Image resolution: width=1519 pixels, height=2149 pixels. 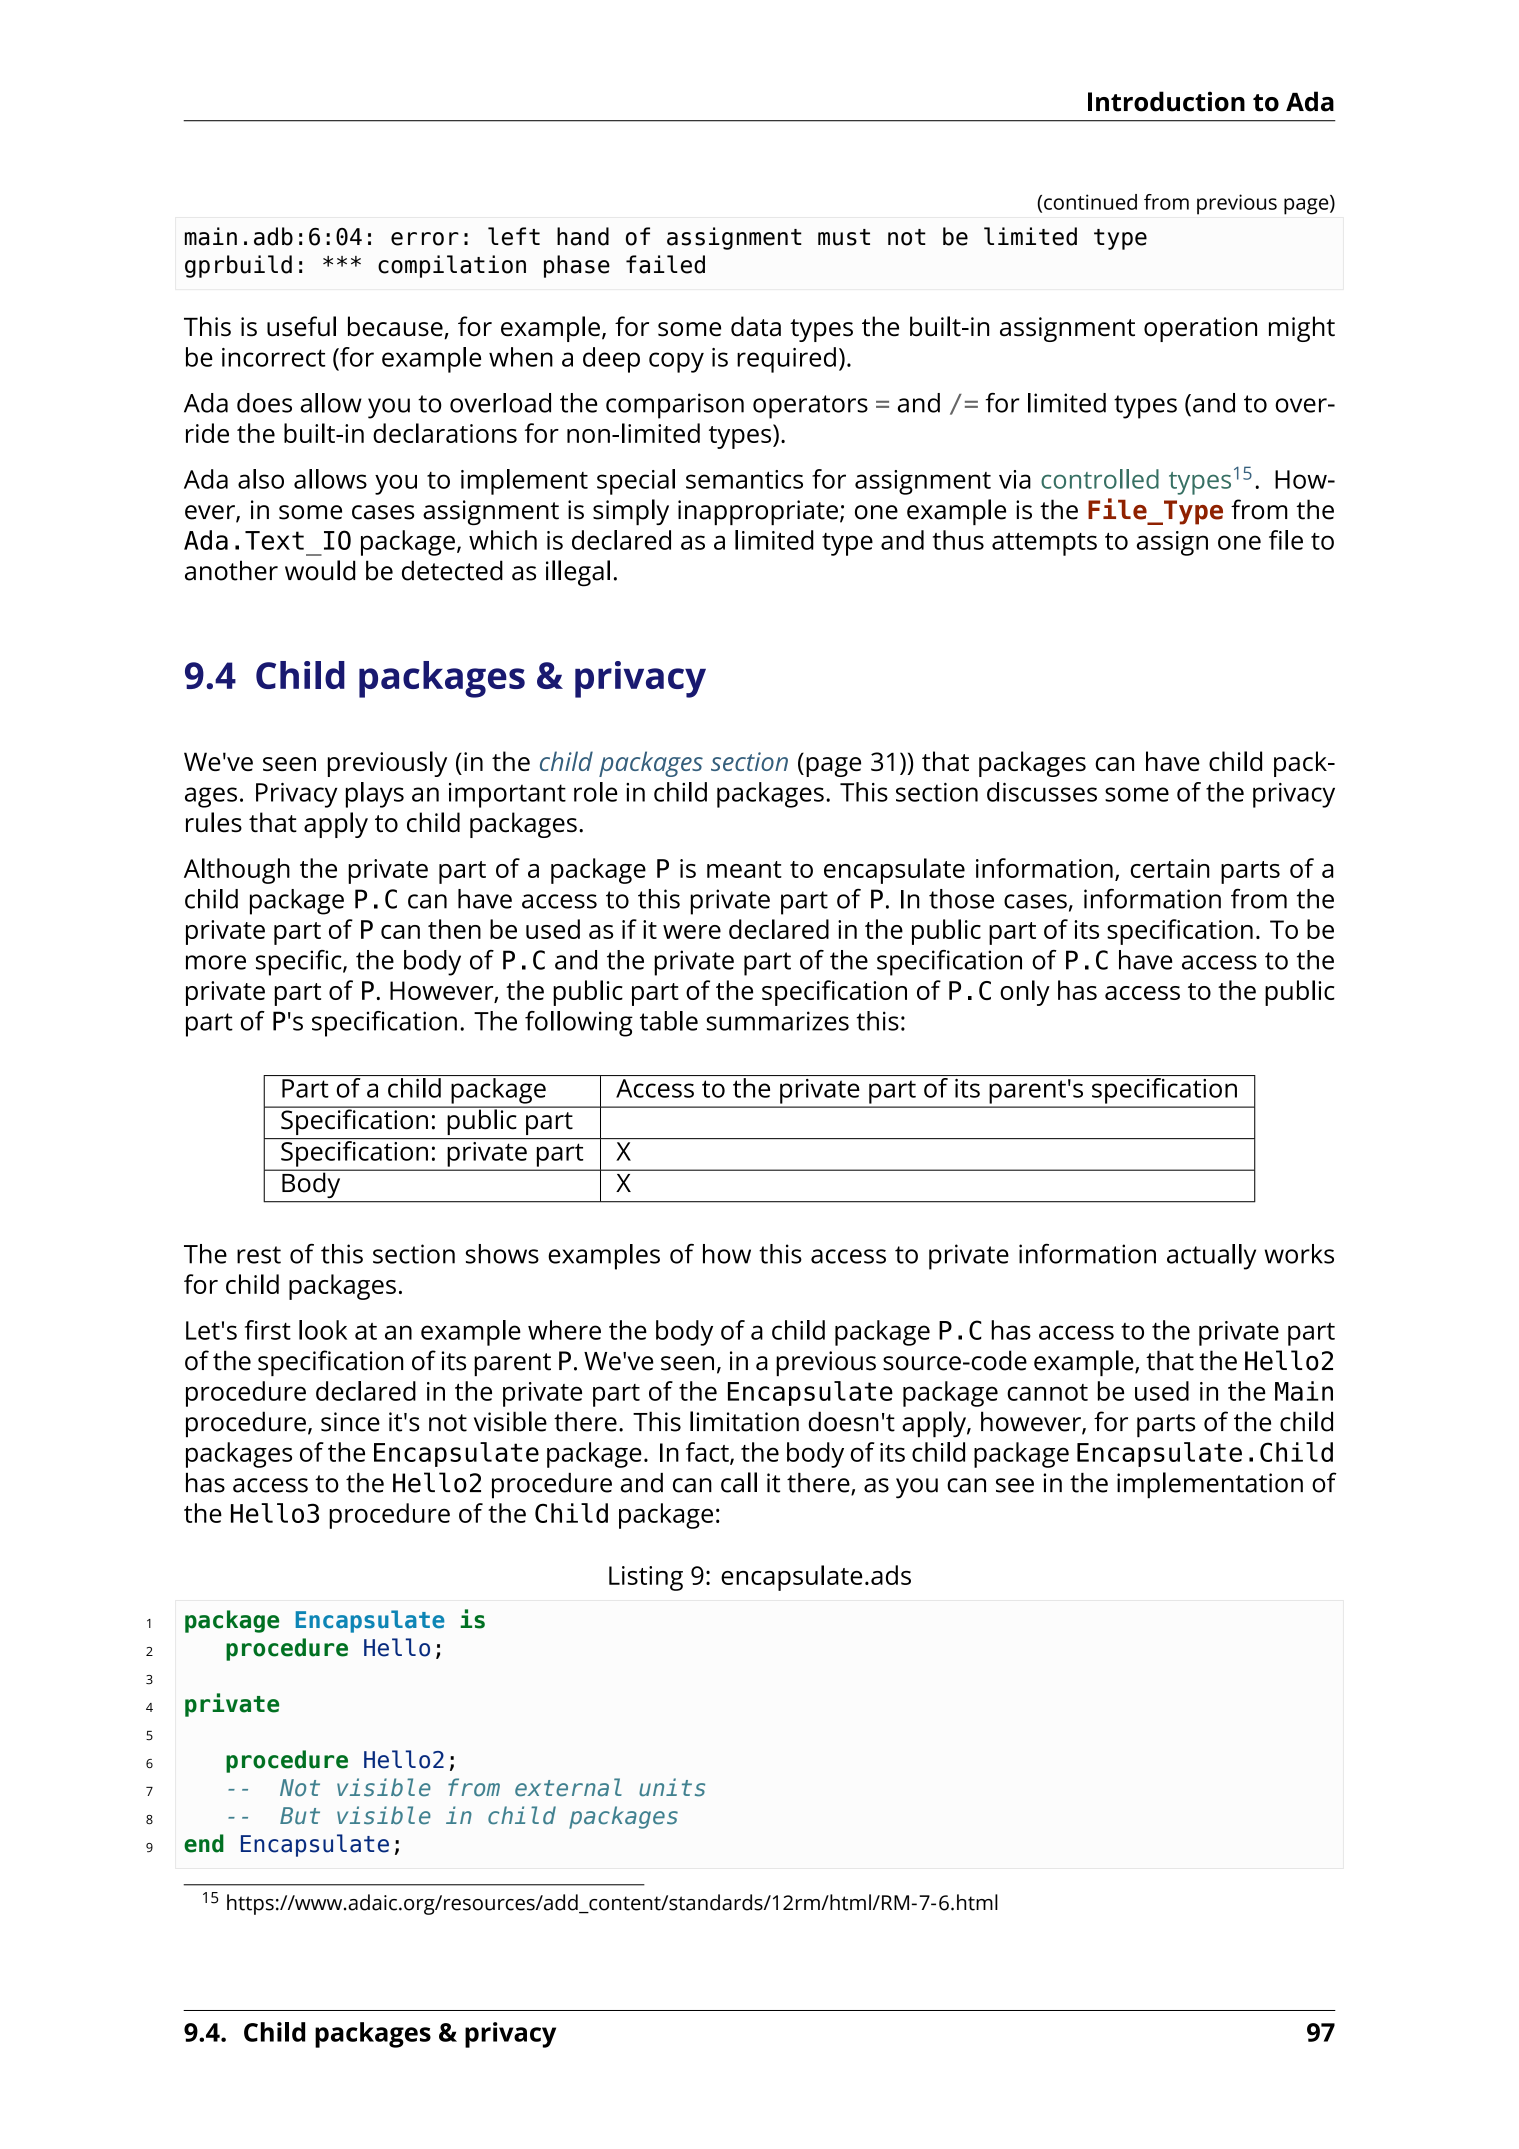 I want to click on certain, so click(x=1170, y=868).
